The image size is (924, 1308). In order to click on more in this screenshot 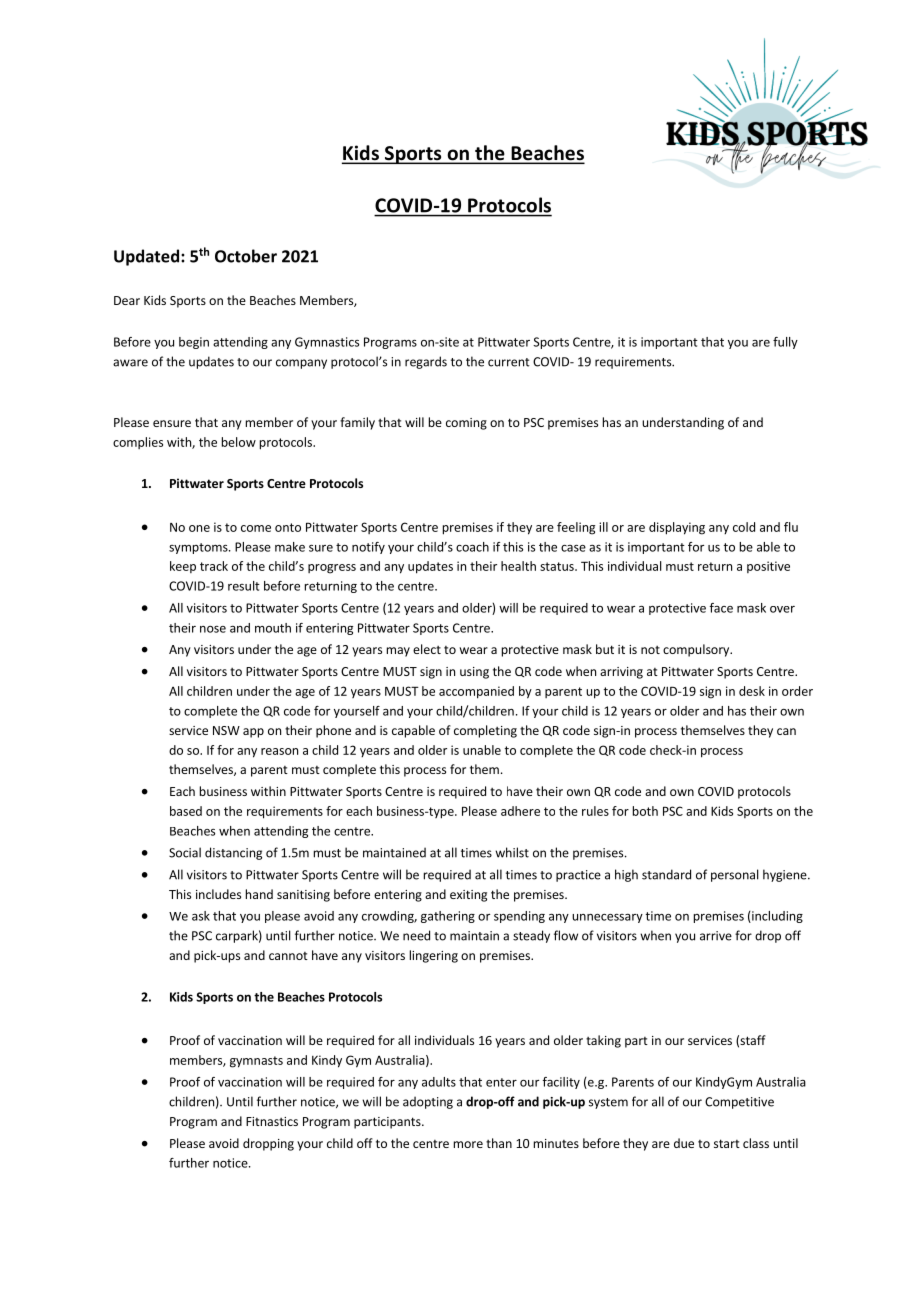, I will do `click(468, 1144)`.
